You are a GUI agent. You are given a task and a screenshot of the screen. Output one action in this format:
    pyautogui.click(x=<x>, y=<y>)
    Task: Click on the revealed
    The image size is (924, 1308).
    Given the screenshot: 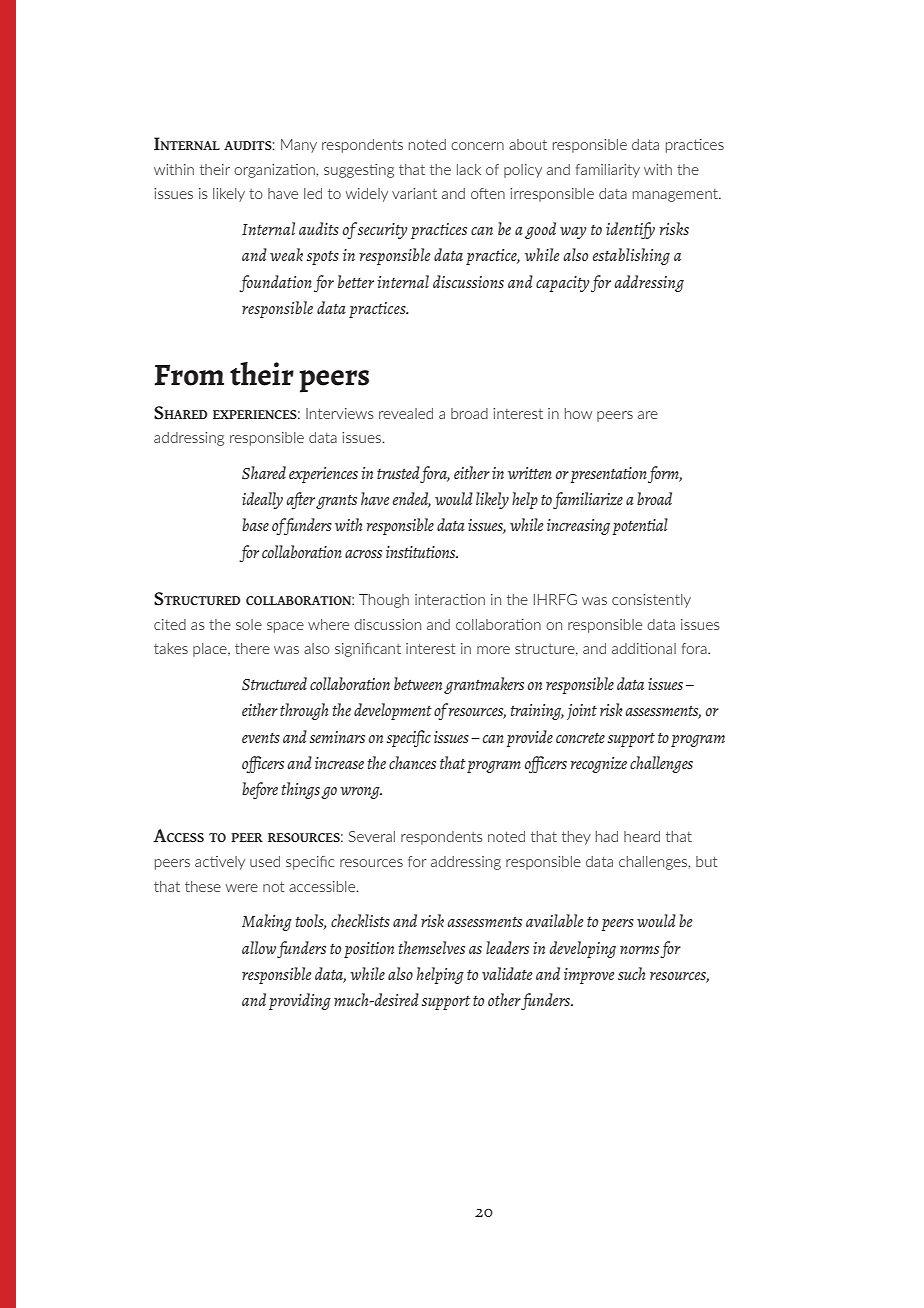 What is the action you would take?
    pyautogui.click(x=406, y=413)
